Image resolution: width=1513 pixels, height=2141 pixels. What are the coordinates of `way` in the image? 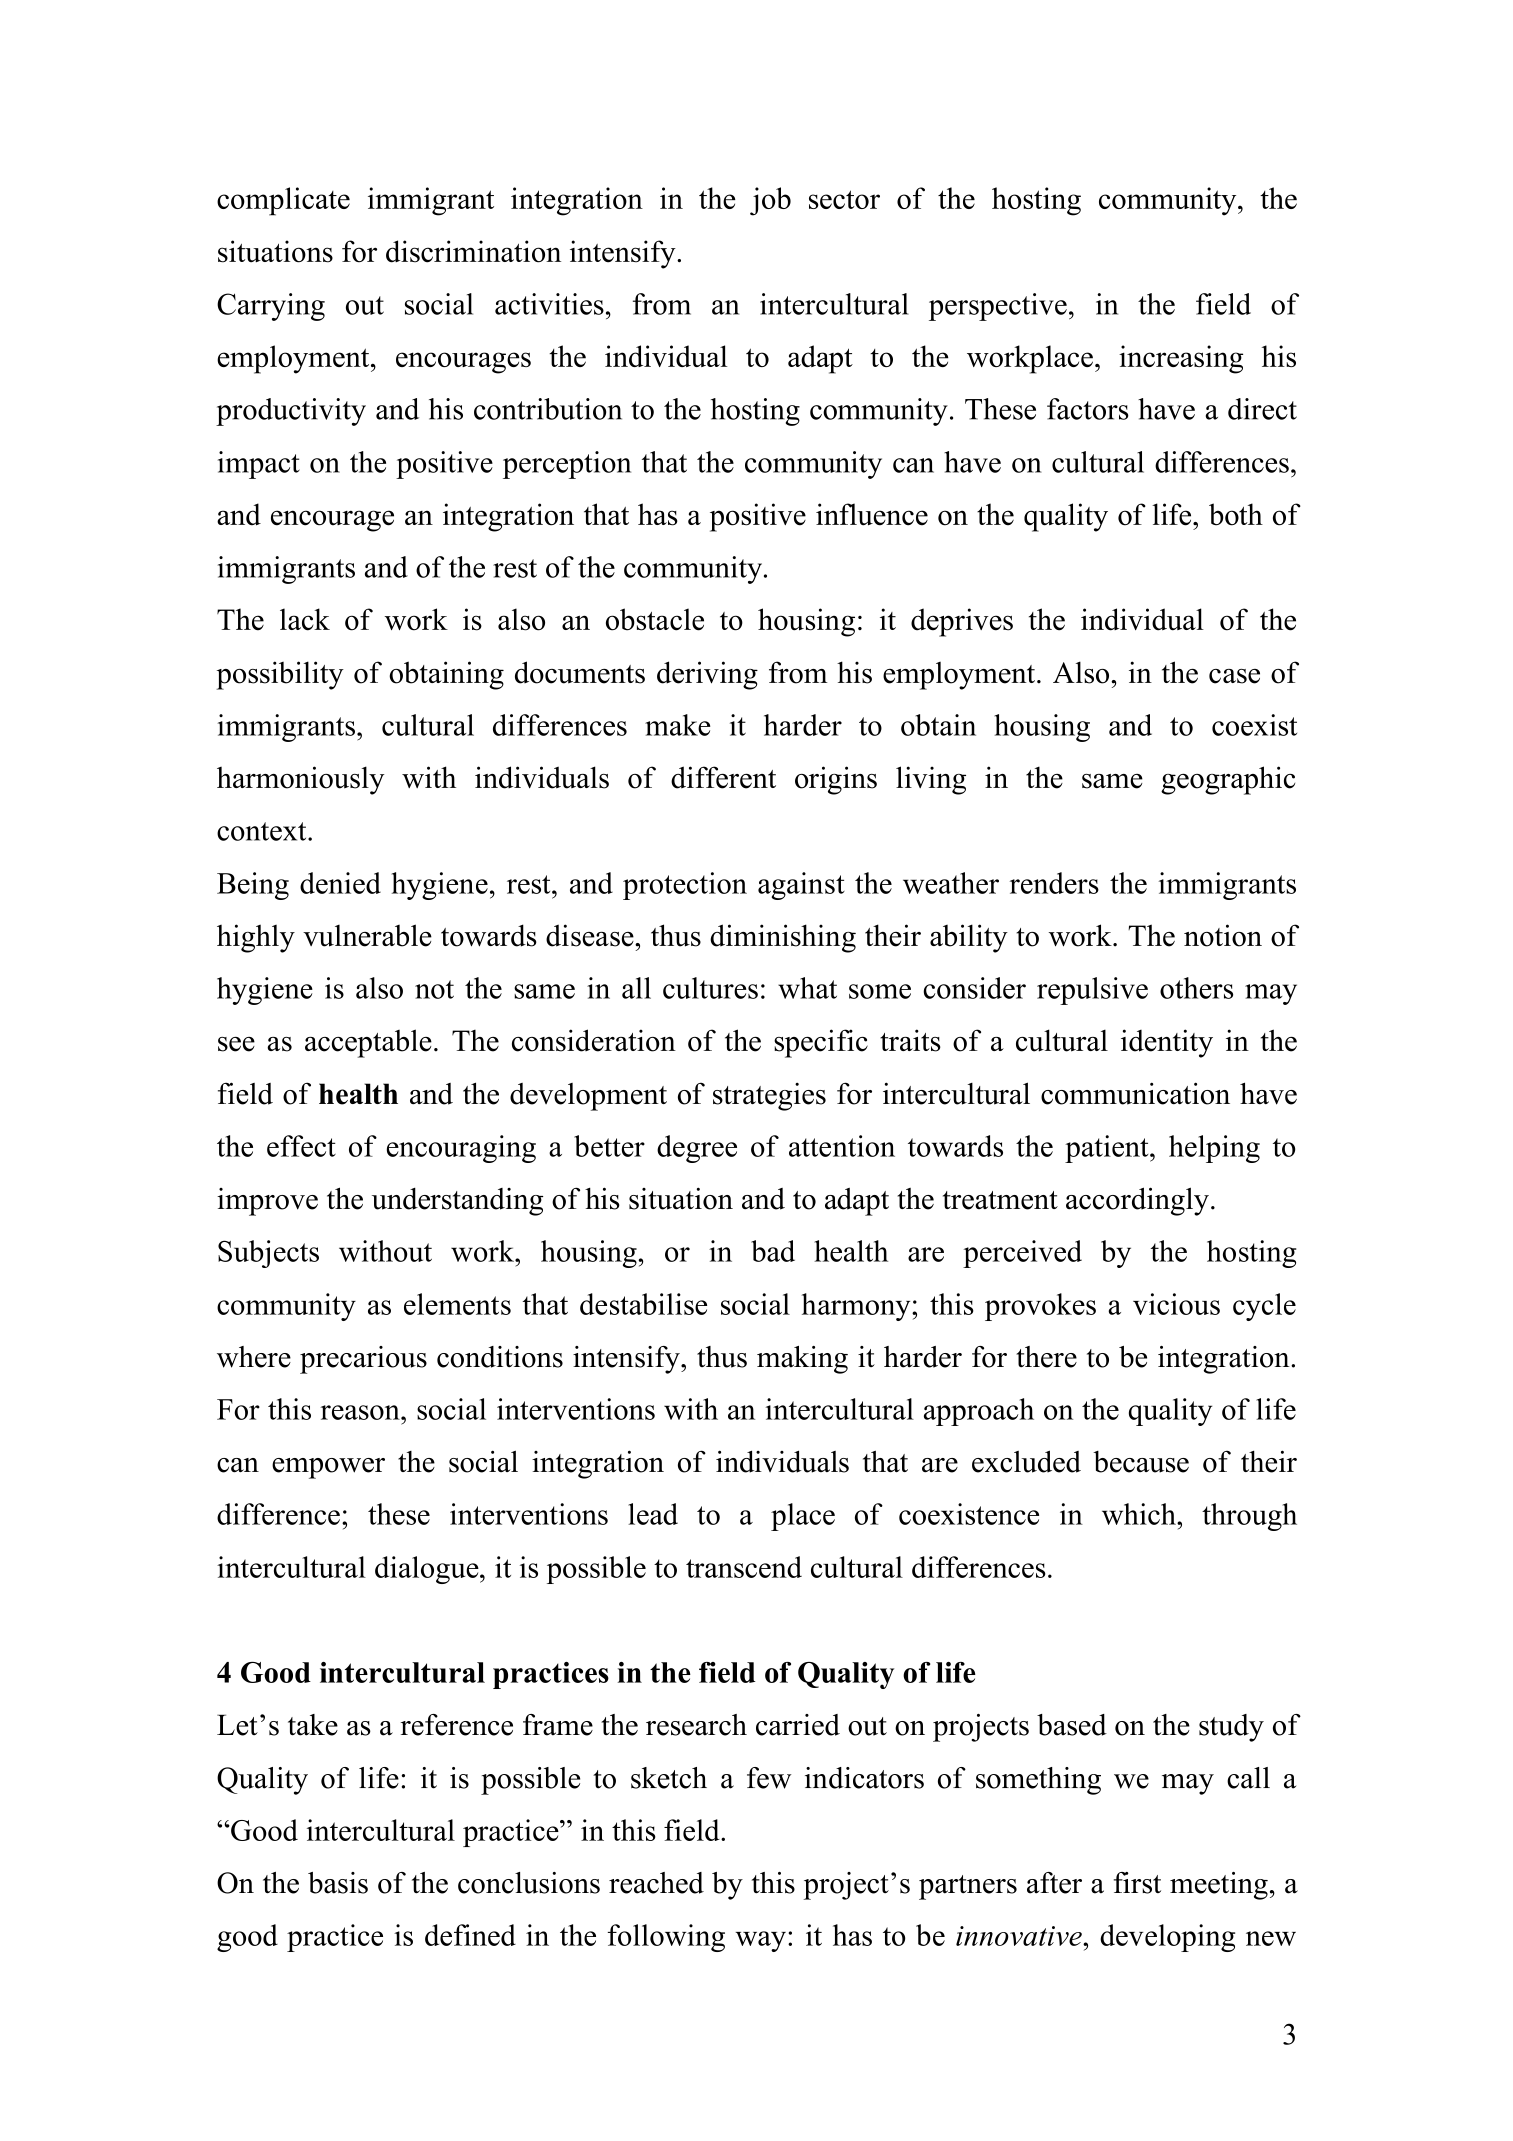 It's located at (760, 1941).
